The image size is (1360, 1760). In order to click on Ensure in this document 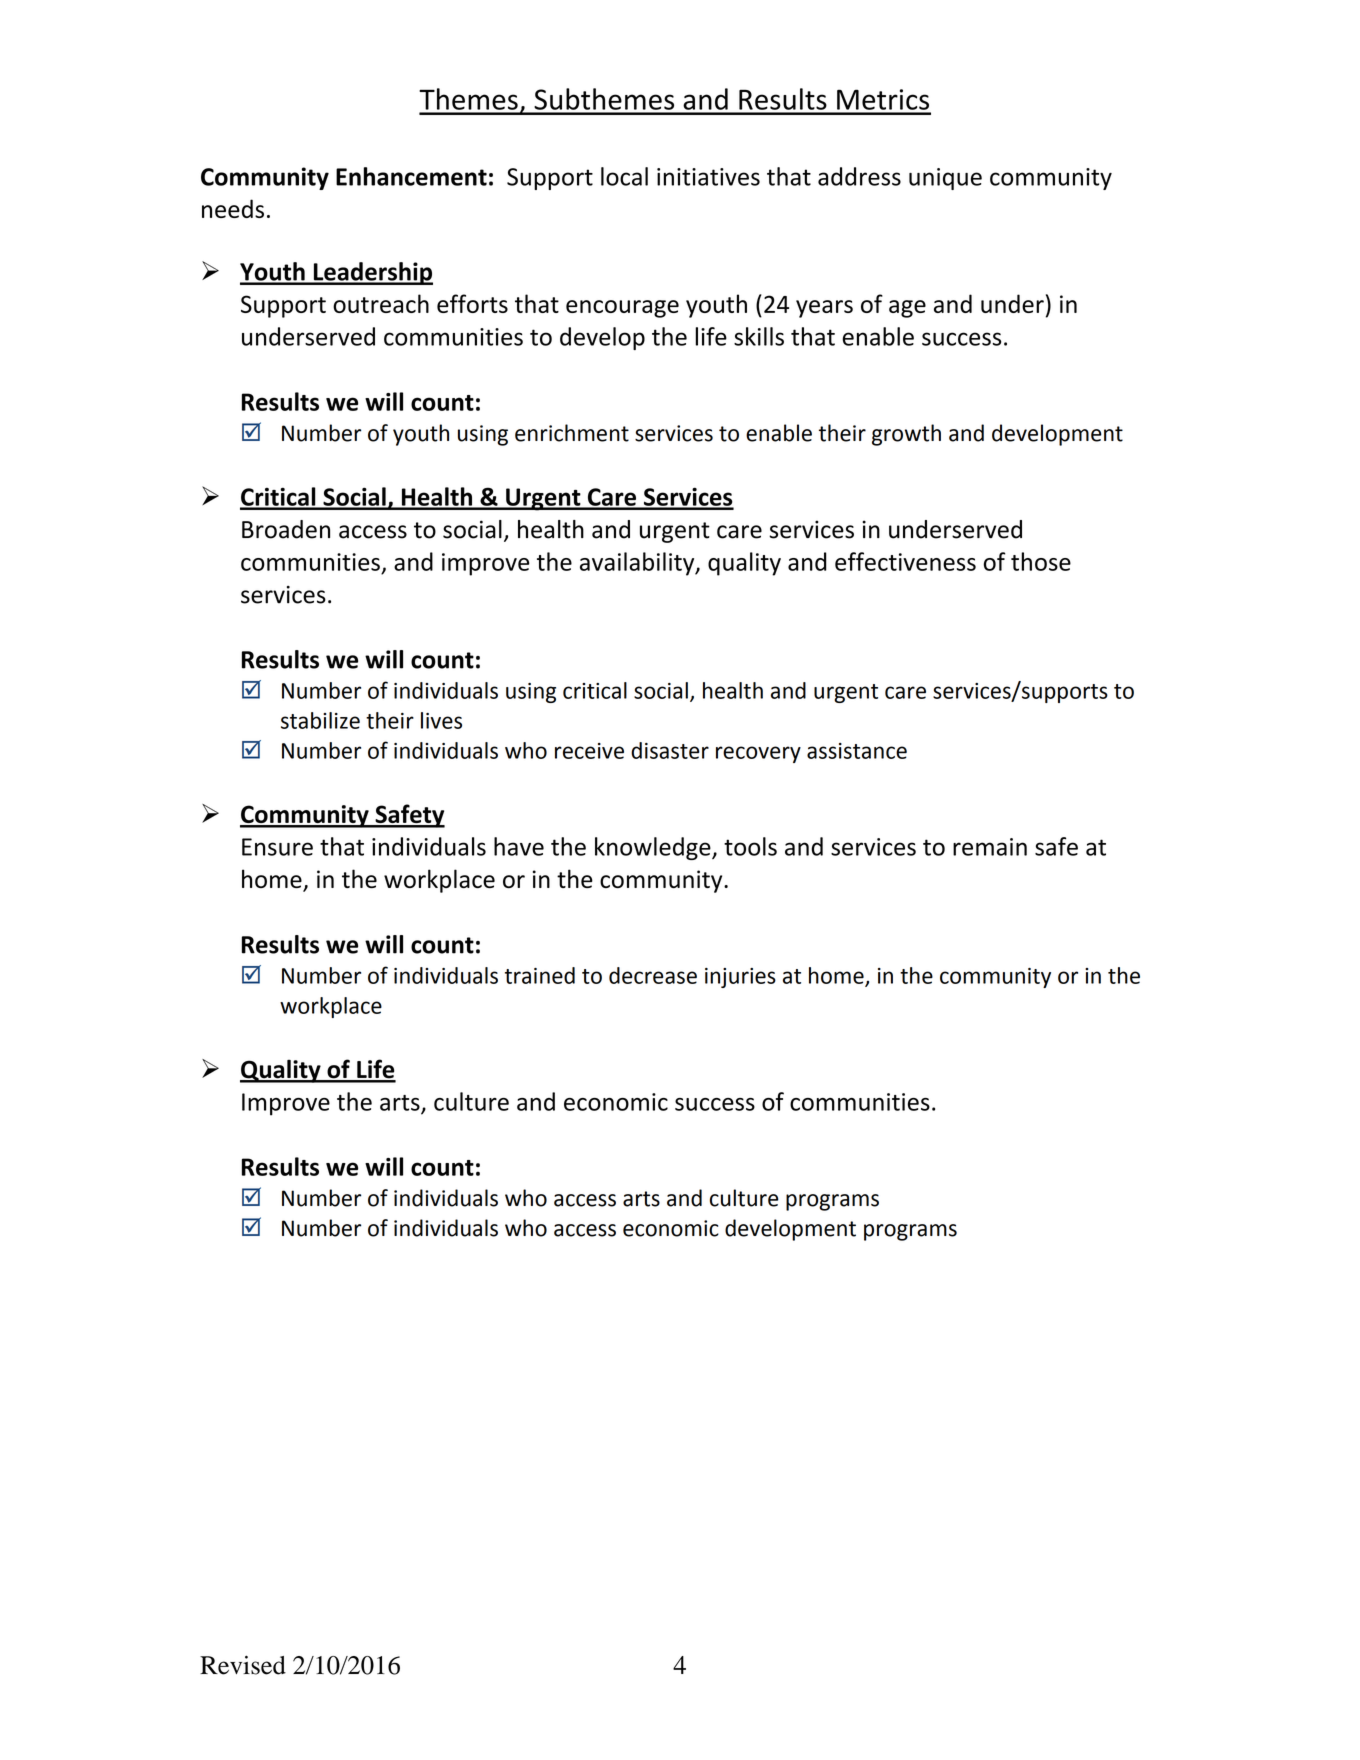, I will do `click(277, 847)`.
